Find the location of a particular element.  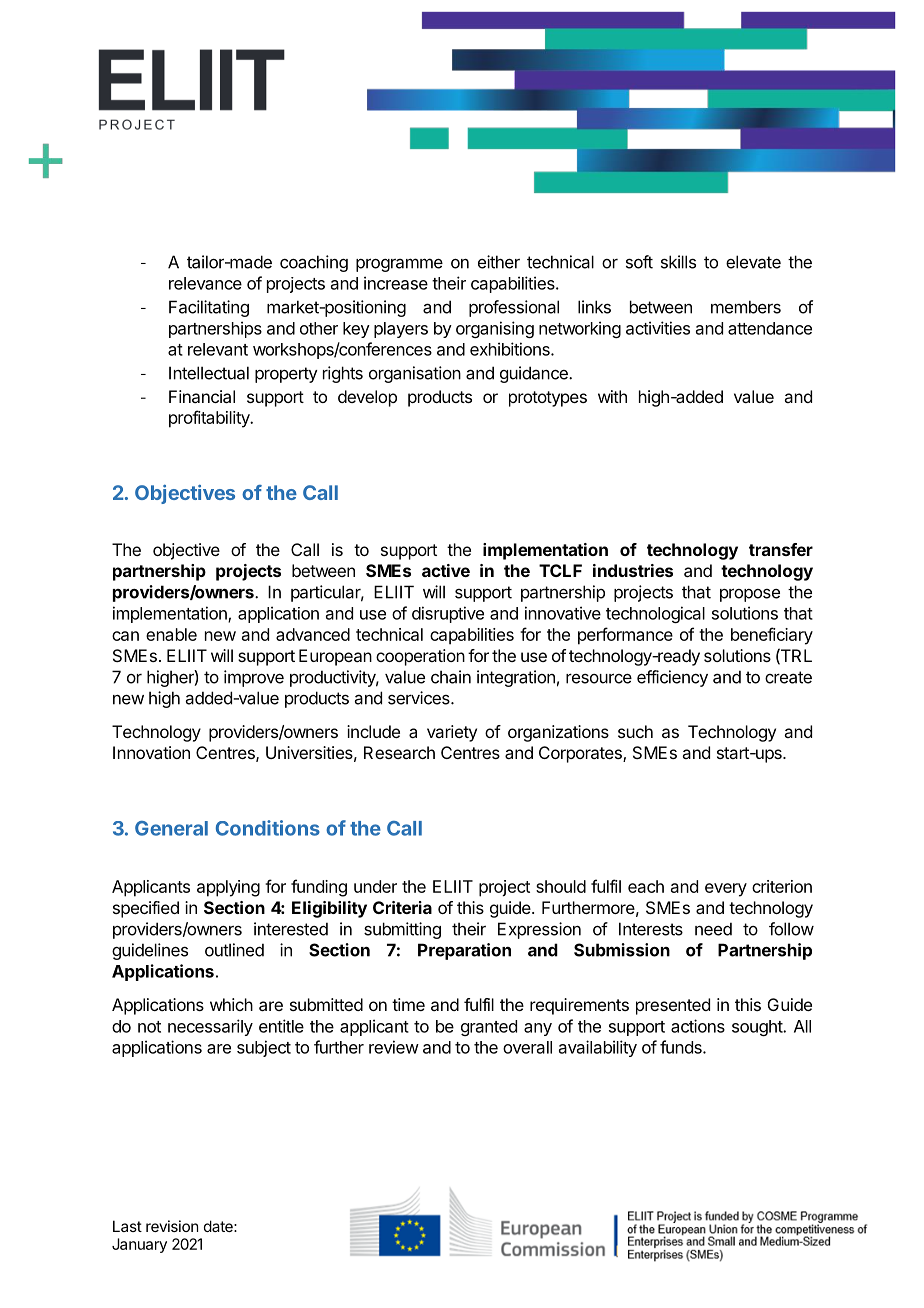

funds is located at coordinates (682, 1047).
